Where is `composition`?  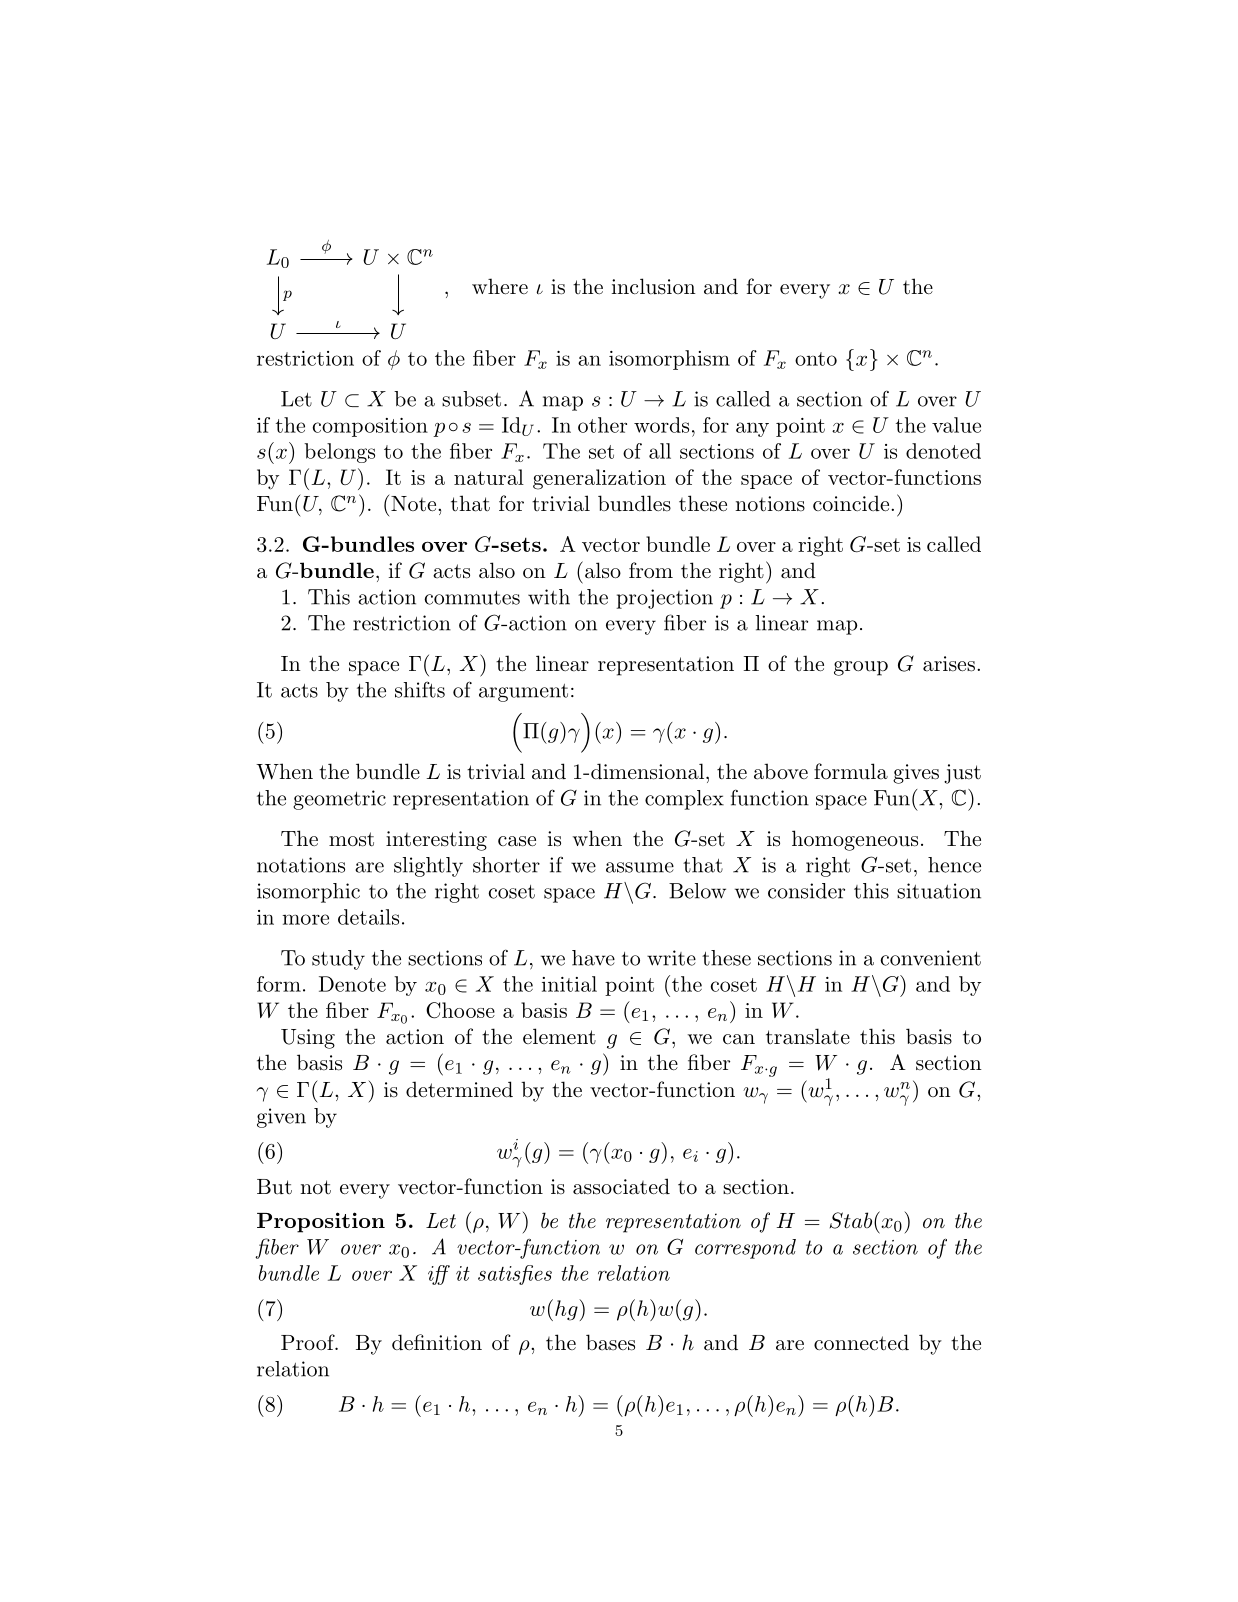
composition is located at coordinates (370, 427).
